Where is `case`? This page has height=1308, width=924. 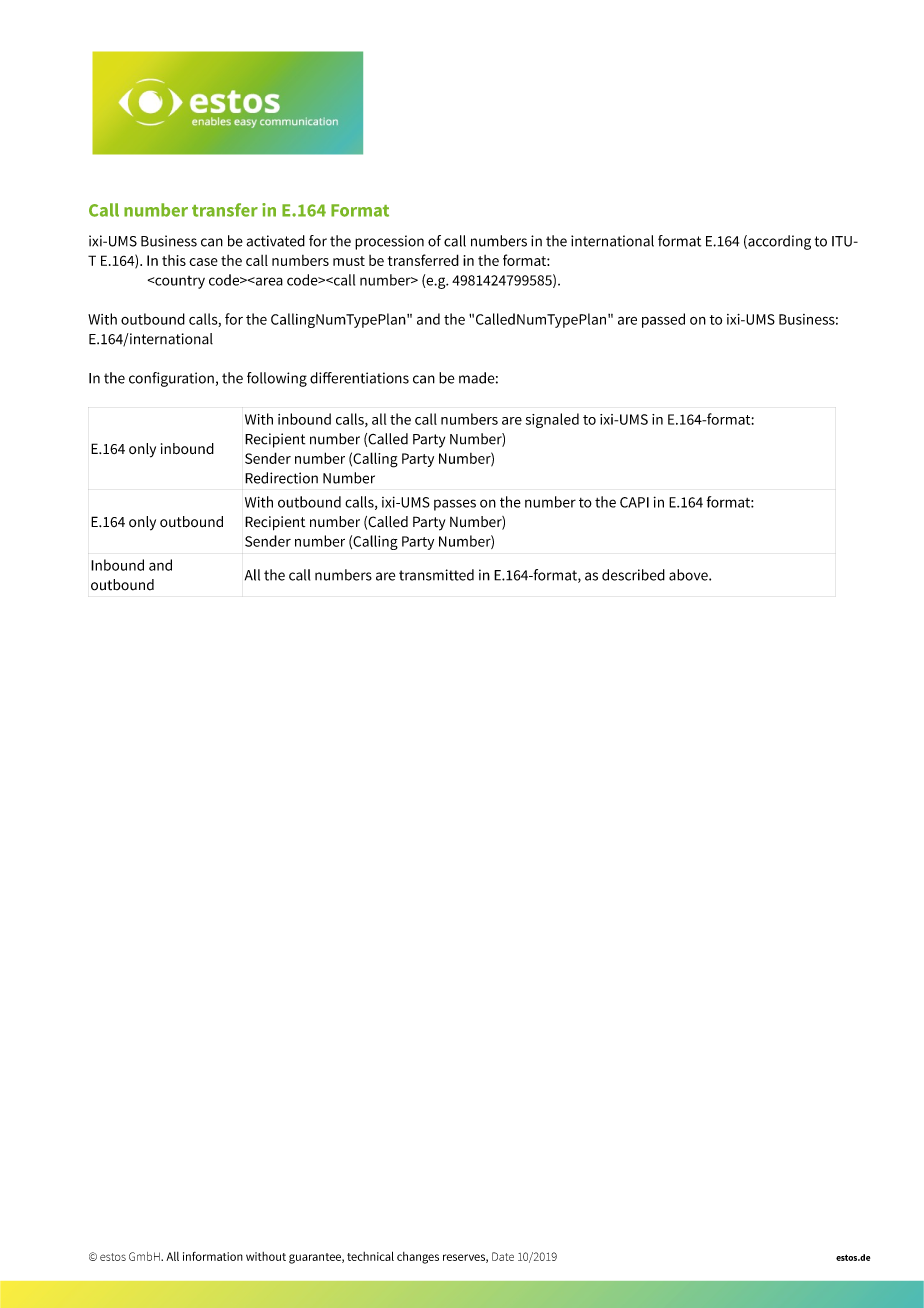 case is located at coordinates (203, 262).
